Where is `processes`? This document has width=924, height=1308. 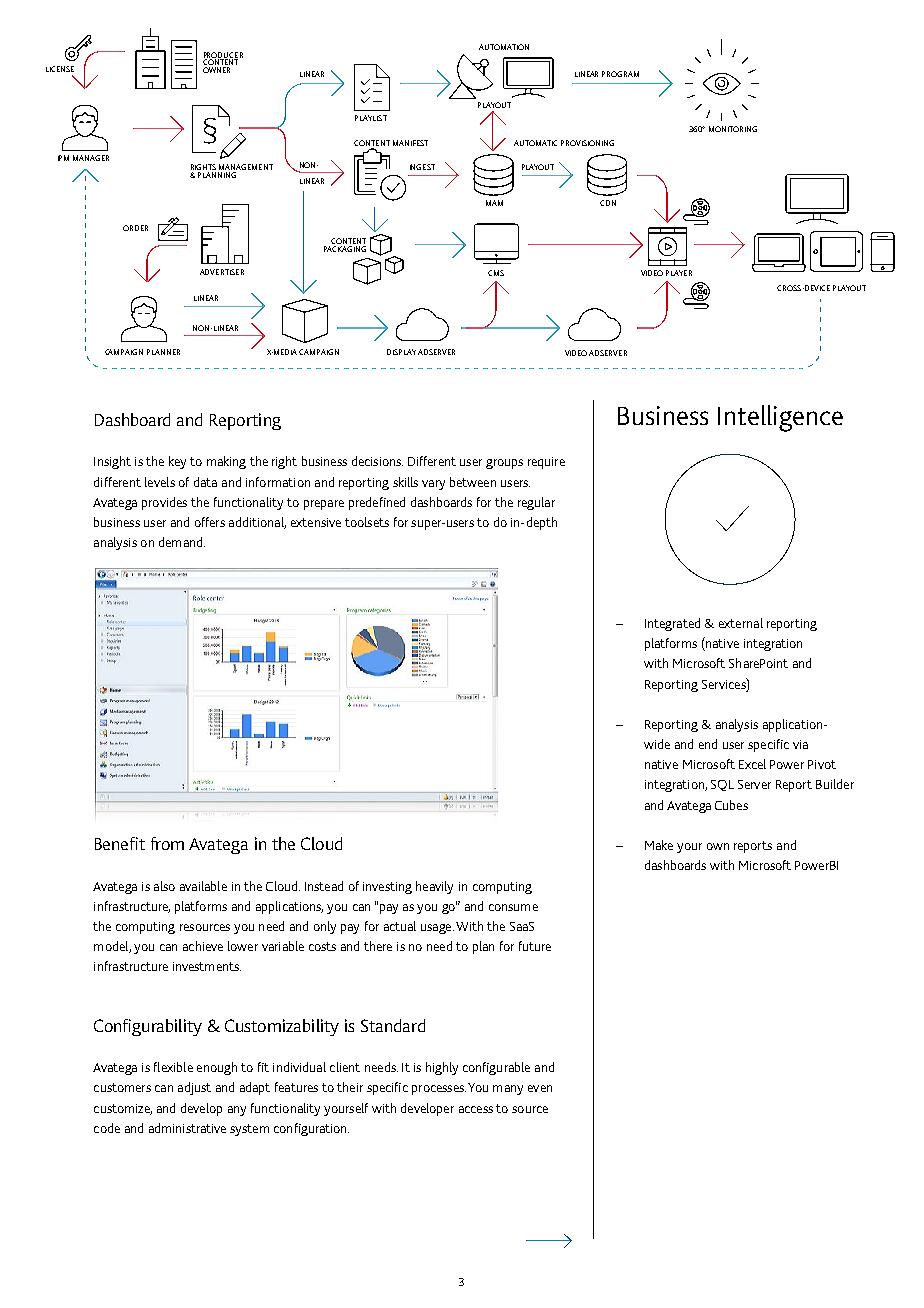 processes is located at coordinates (439, 1090).
